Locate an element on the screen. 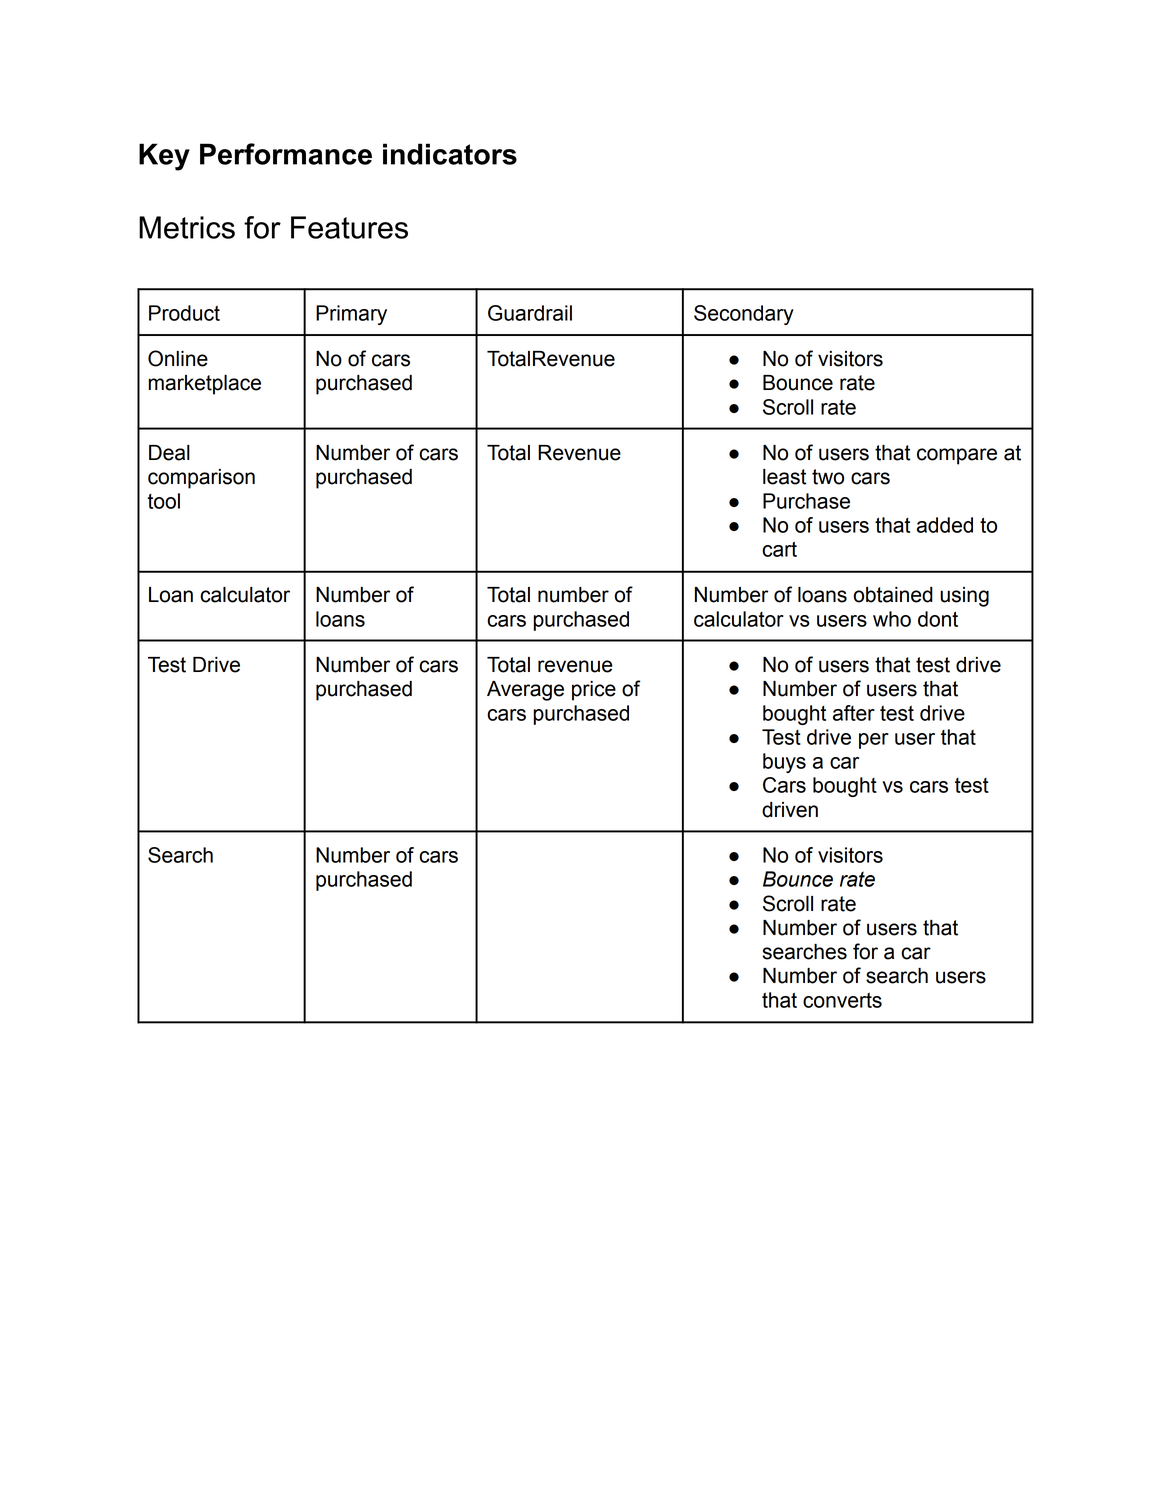 This screenshot has width=1169, height=1512. buys is located at coordinates (784, 763).
